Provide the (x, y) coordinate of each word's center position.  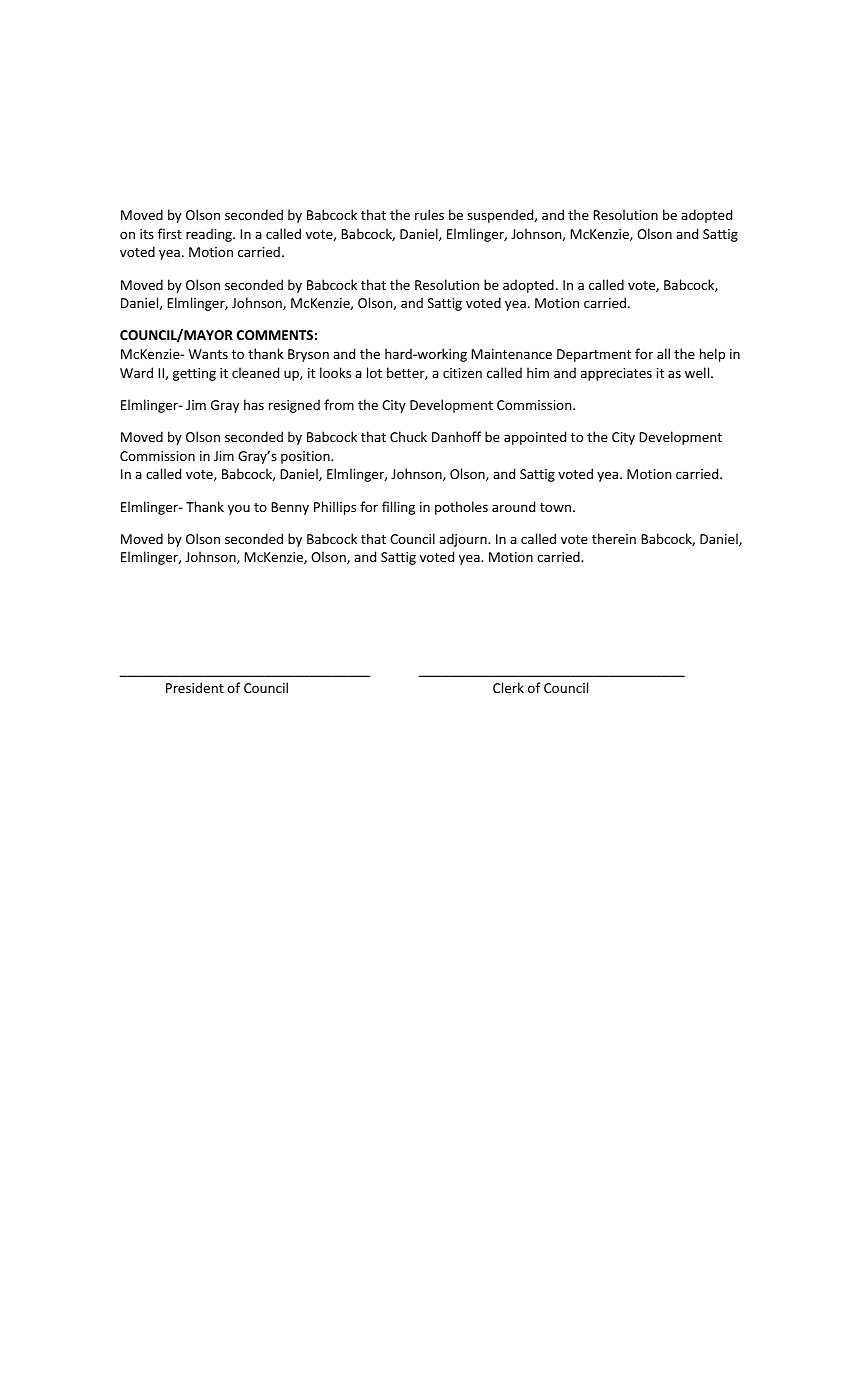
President (195, 687)
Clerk (508, 687)
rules (429, 214)
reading (210, 235)
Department (594, 355)
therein (614, 538)
